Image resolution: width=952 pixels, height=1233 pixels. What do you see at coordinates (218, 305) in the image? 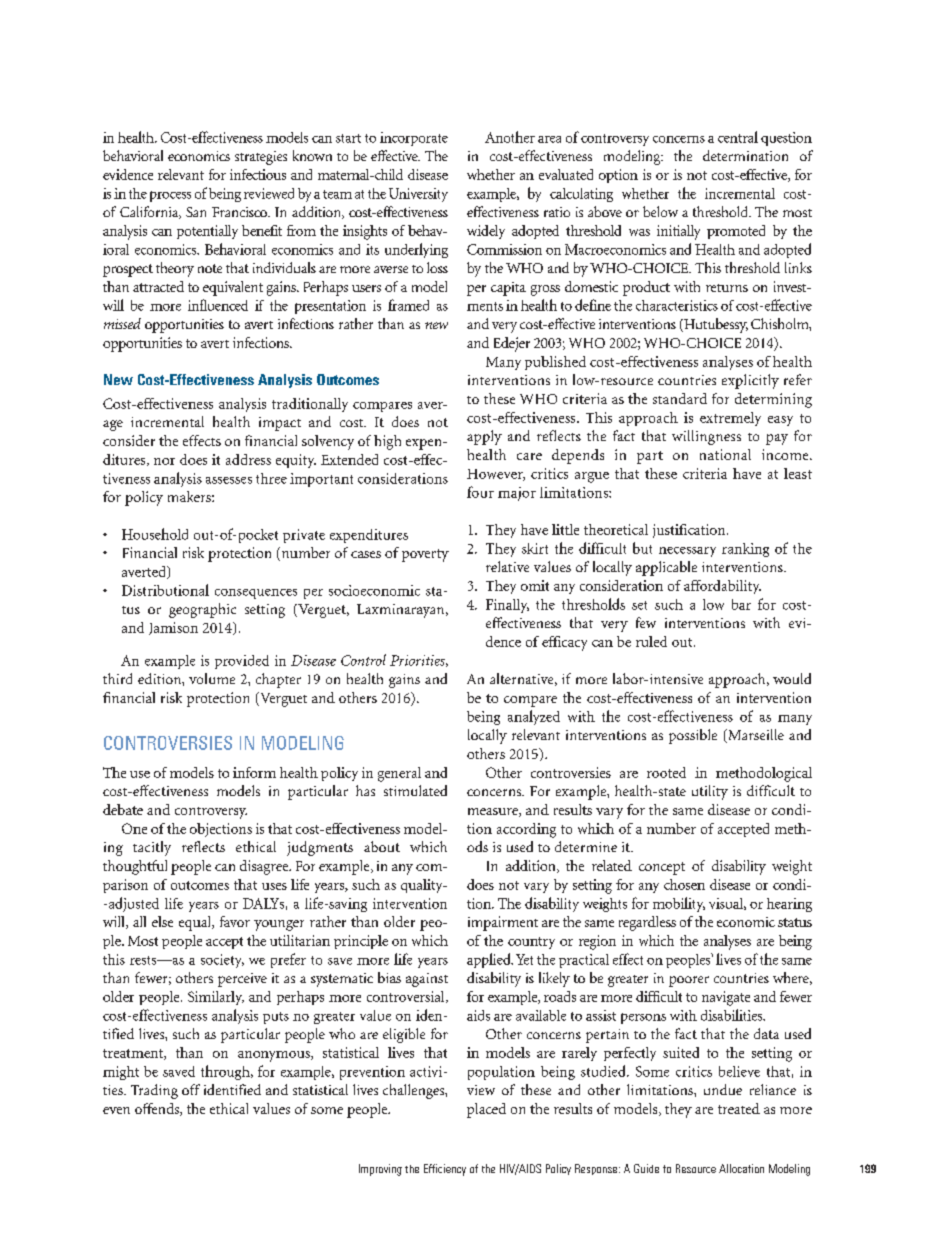
I see `influenced` at bounding box center [218, 305].
